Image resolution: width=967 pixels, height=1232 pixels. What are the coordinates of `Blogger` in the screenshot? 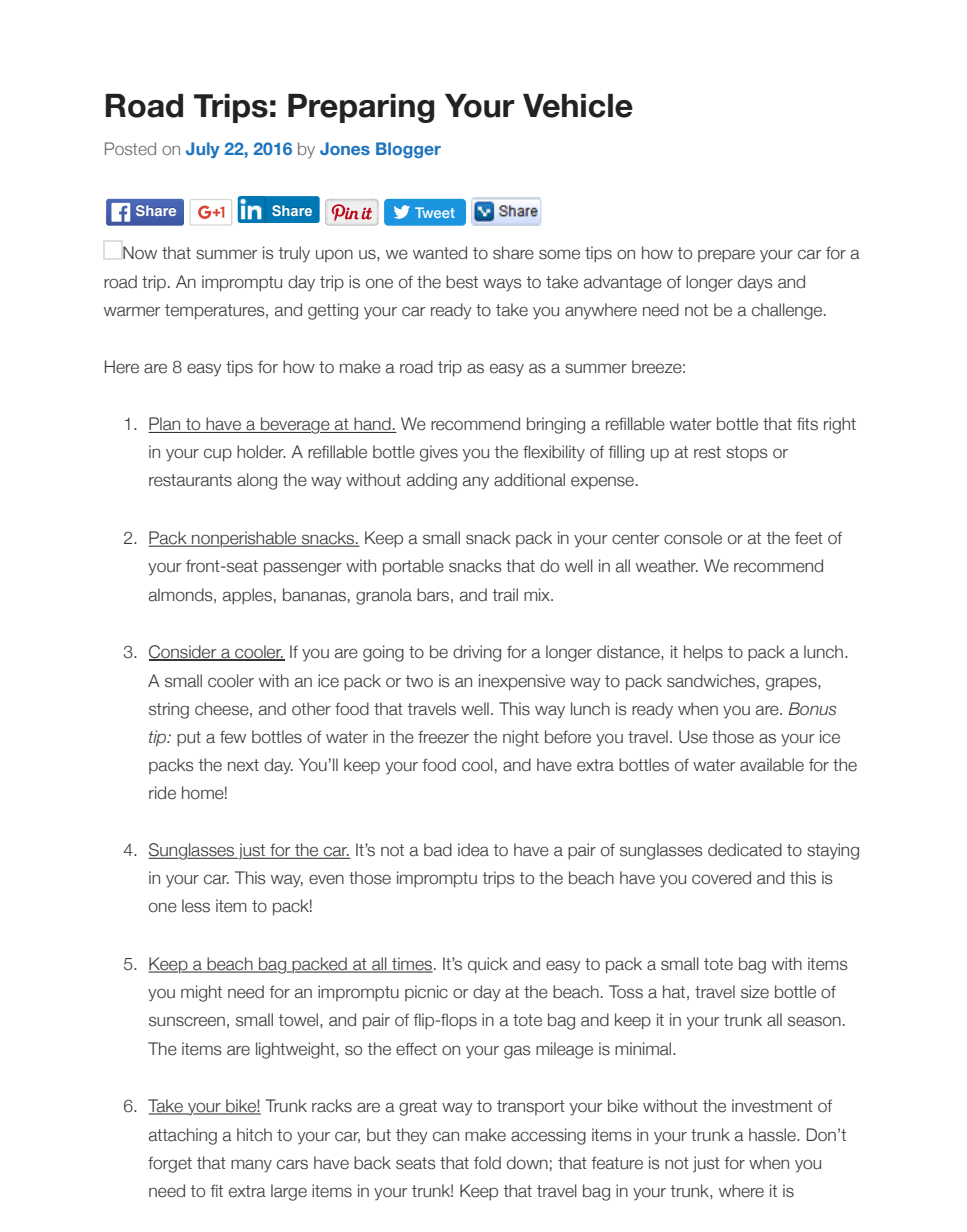 It's located at (408, 150).
